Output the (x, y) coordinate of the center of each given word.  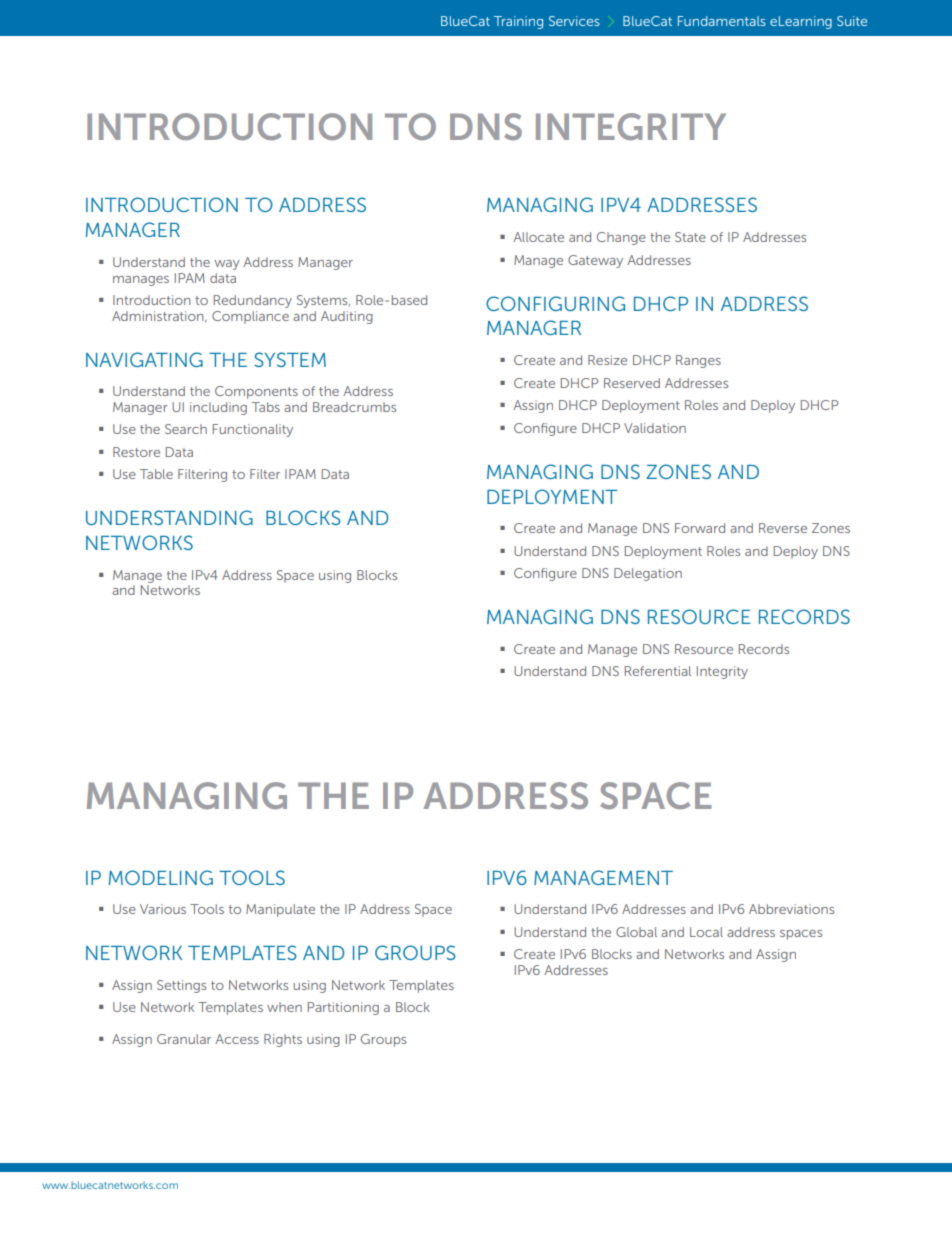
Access (237, 1039)
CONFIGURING (555, 303)
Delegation (648, 574)
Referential (658, 671)
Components (256, 392)
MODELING (161, 877)
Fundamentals (722, 21)
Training (518, 22)
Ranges (698, 361)
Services (574, 21)
